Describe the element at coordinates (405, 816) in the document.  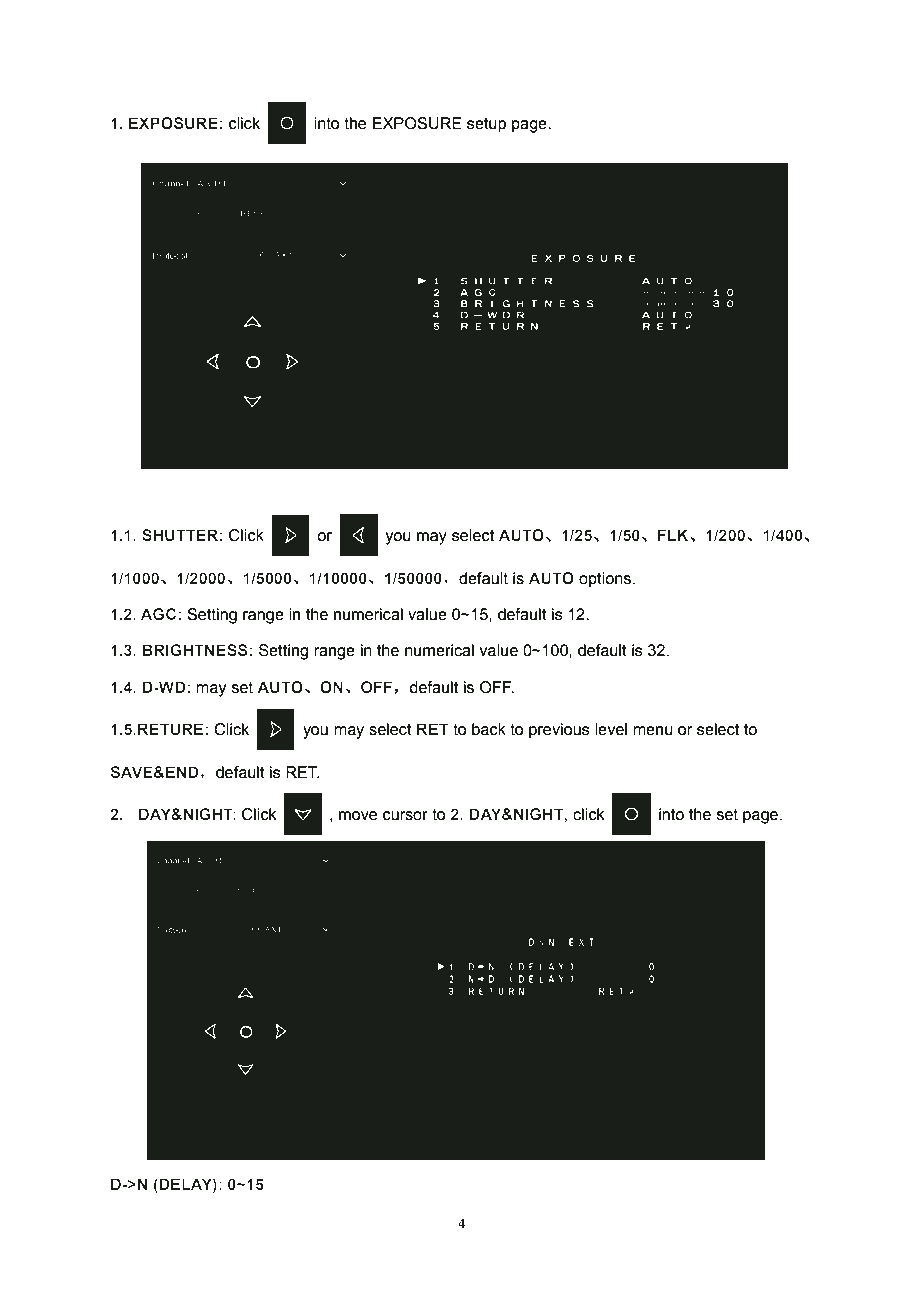
I see `cursor` at that location.
